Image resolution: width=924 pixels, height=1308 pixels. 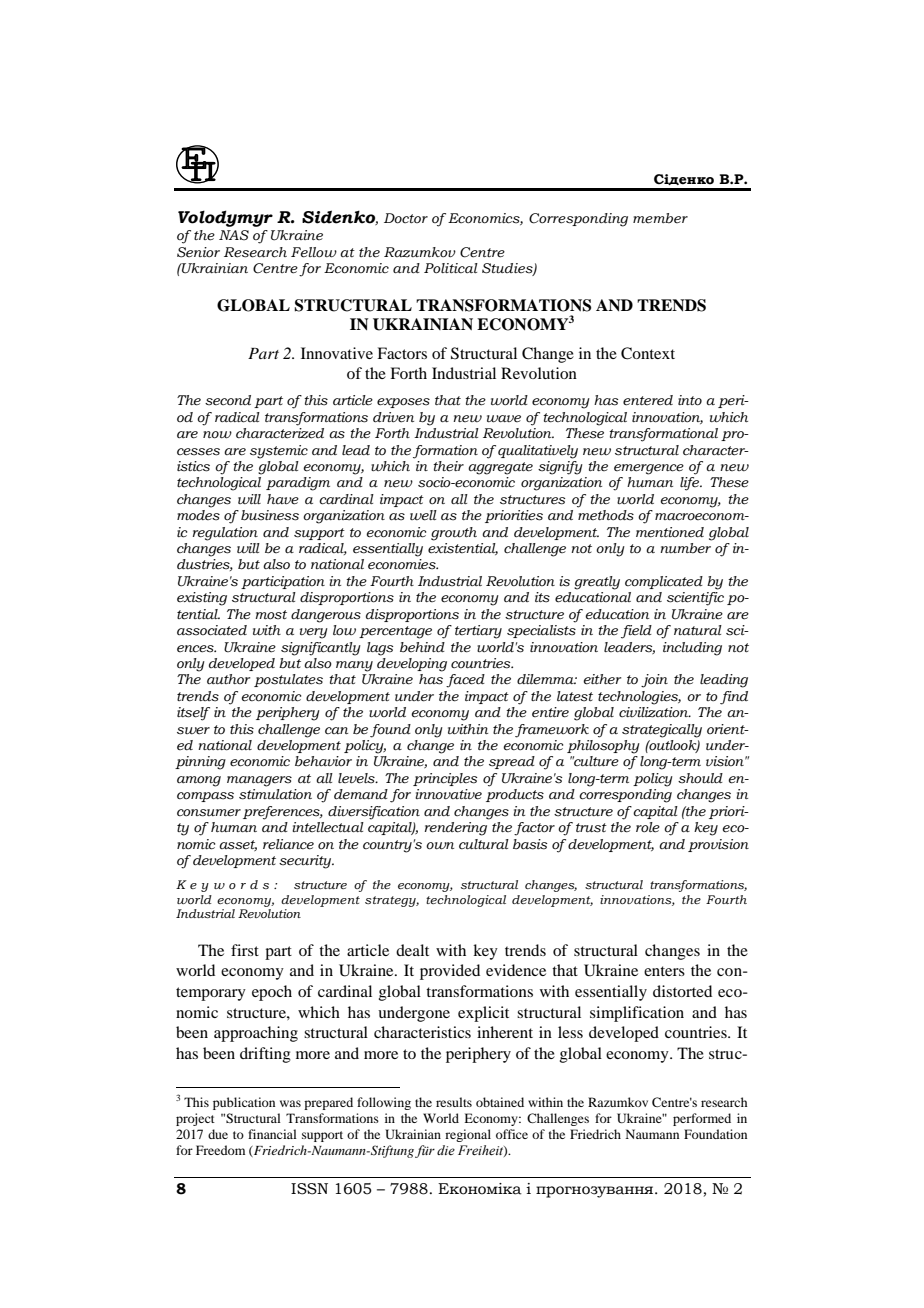 I want to click on financial, so click(x=272, y=1134).
